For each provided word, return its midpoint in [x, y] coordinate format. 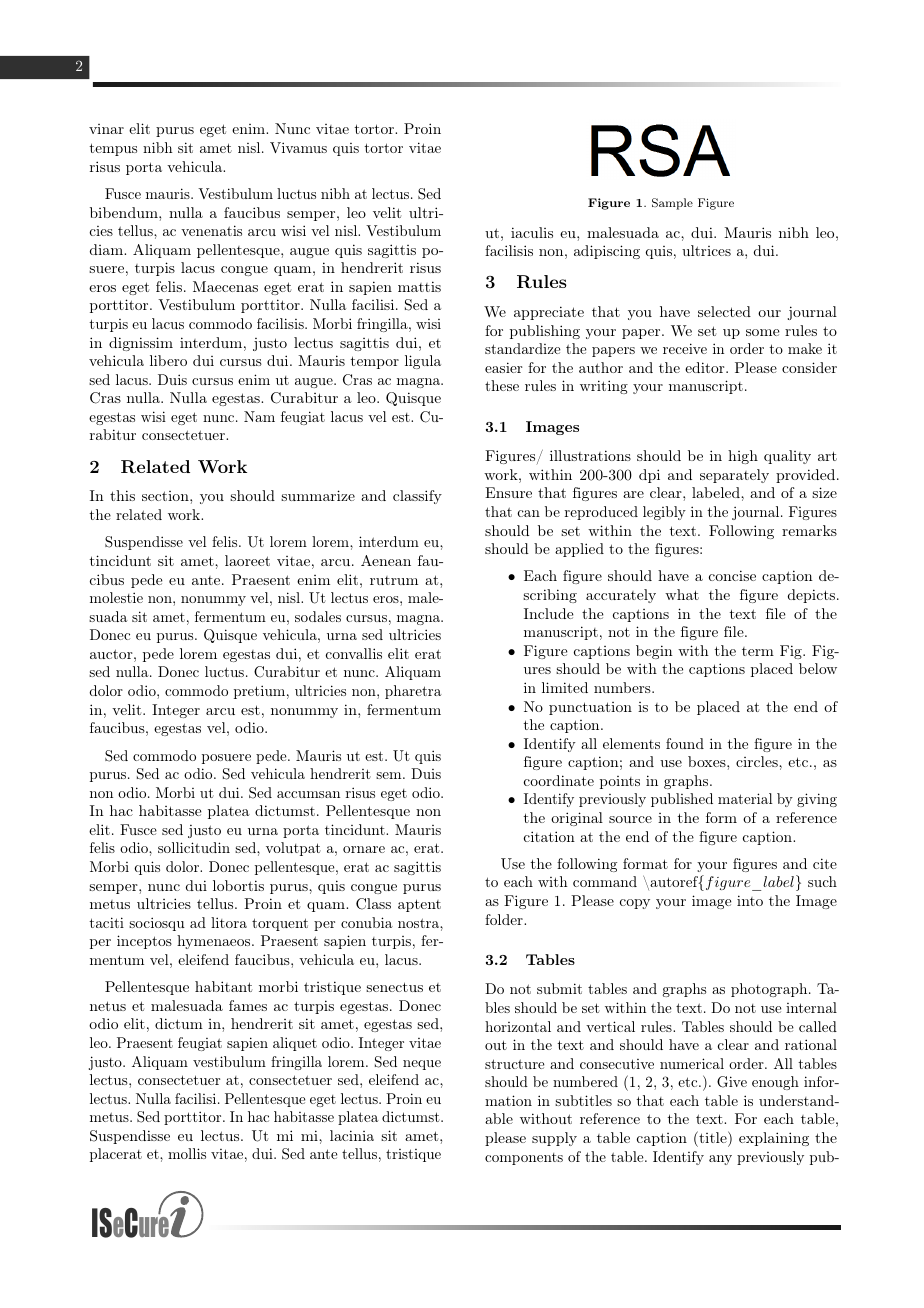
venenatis [211, 230]
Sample [672, 204]
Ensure [508, 492]
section [166, 496]
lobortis [238, 885]
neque [422, 1065]
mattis [419, 286]
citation [549, 836]
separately [734, 476]
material [745, 798]
